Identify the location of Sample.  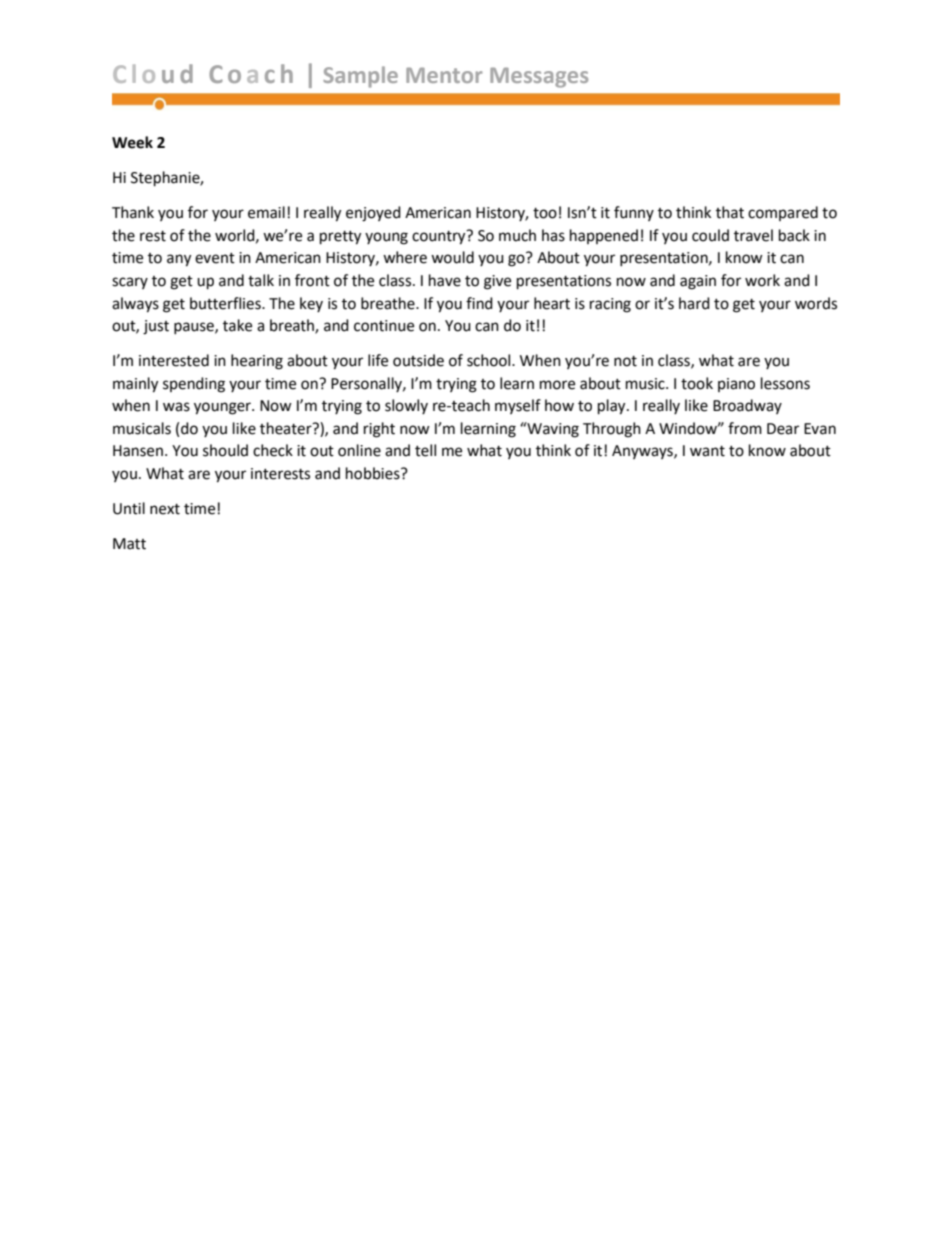
(360, 77).
